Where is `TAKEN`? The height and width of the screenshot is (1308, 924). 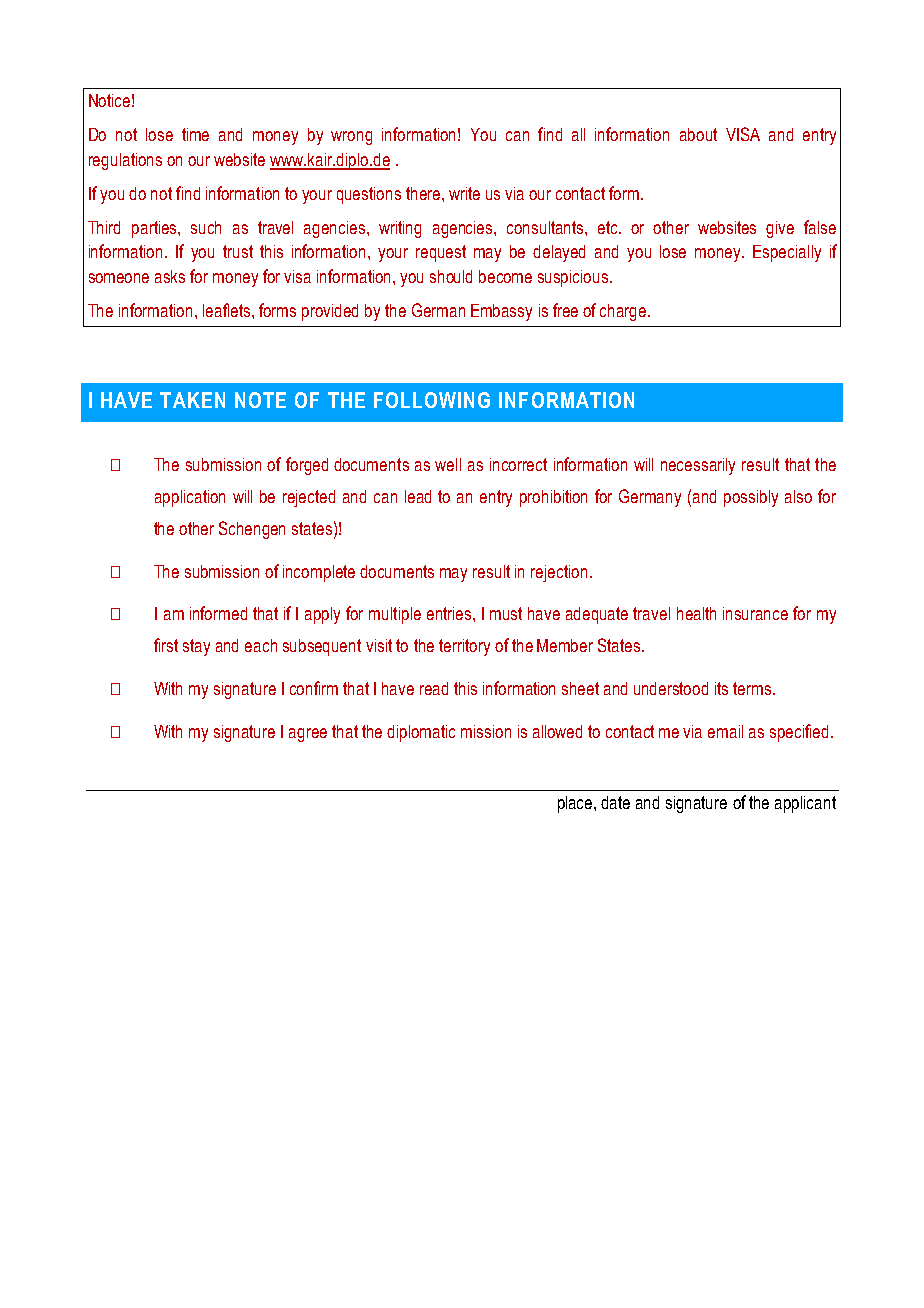
TAKEN is located at coordinates (192, 400).
